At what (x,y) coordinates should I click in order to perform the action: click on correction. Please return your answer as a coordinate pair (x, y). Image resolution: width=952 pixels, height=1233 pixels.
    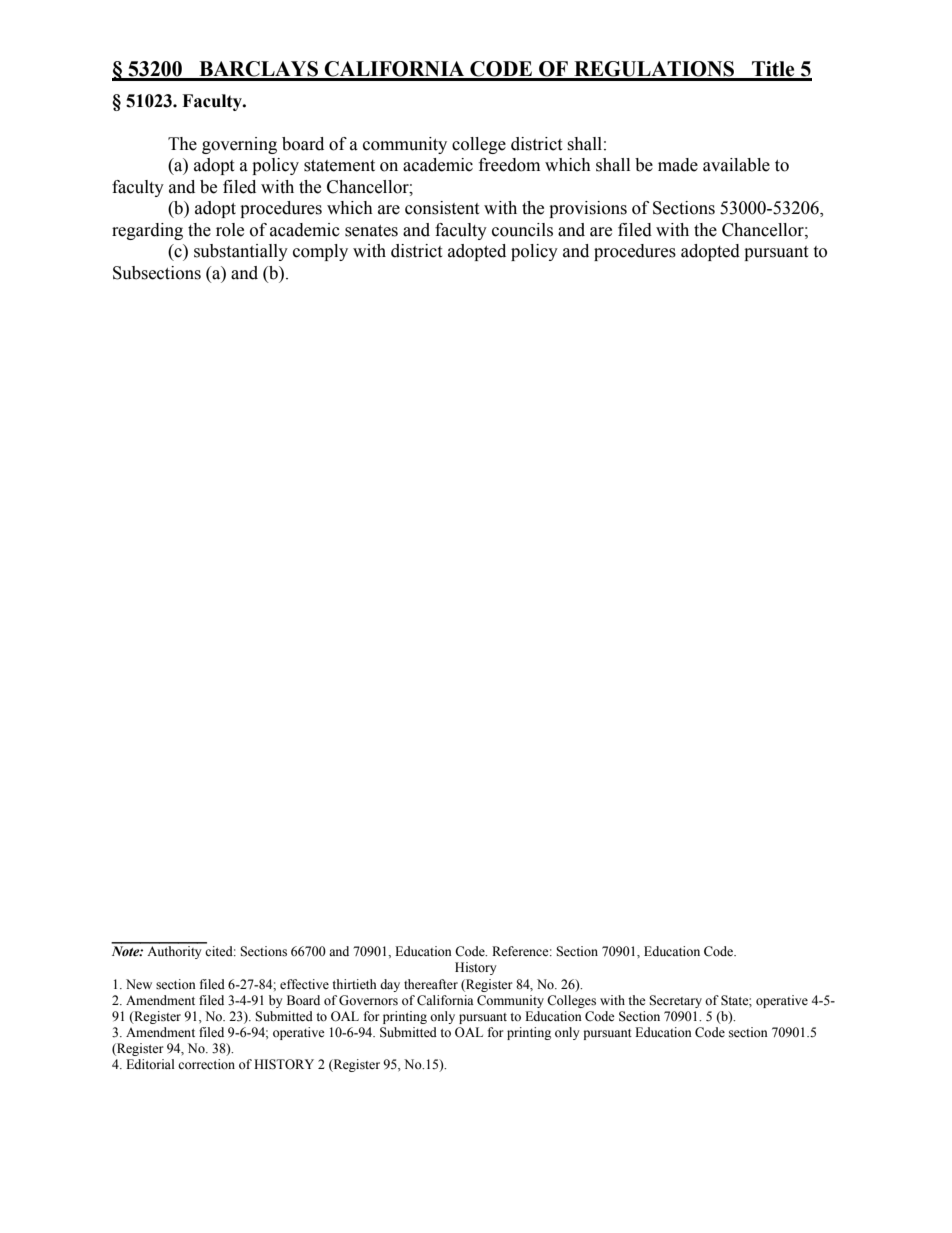
    Looking at the image, I should click on (206, 1064).
